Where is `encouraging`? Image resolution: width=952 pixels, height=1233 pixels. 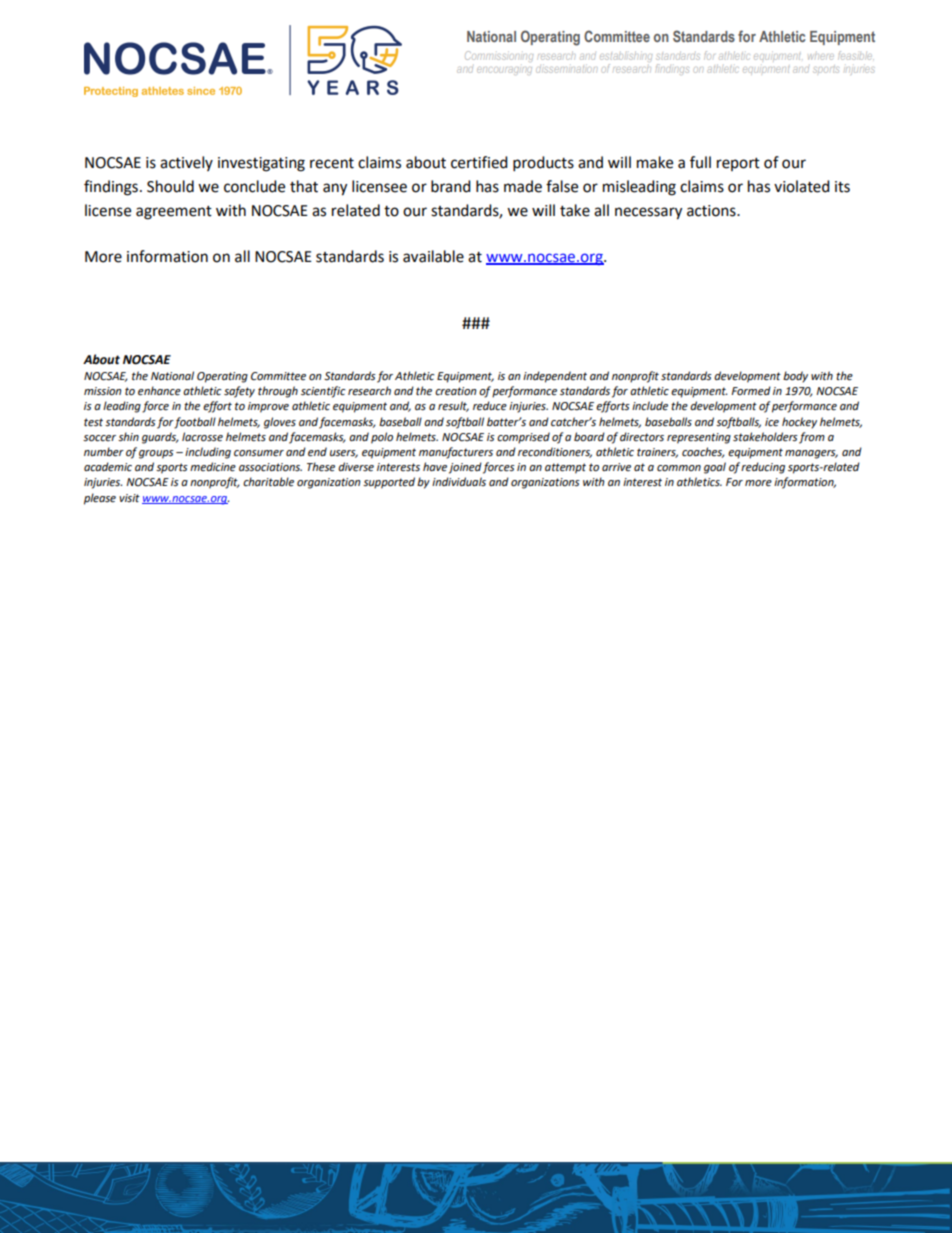
encouraging is located at coordinates (504, 71).
